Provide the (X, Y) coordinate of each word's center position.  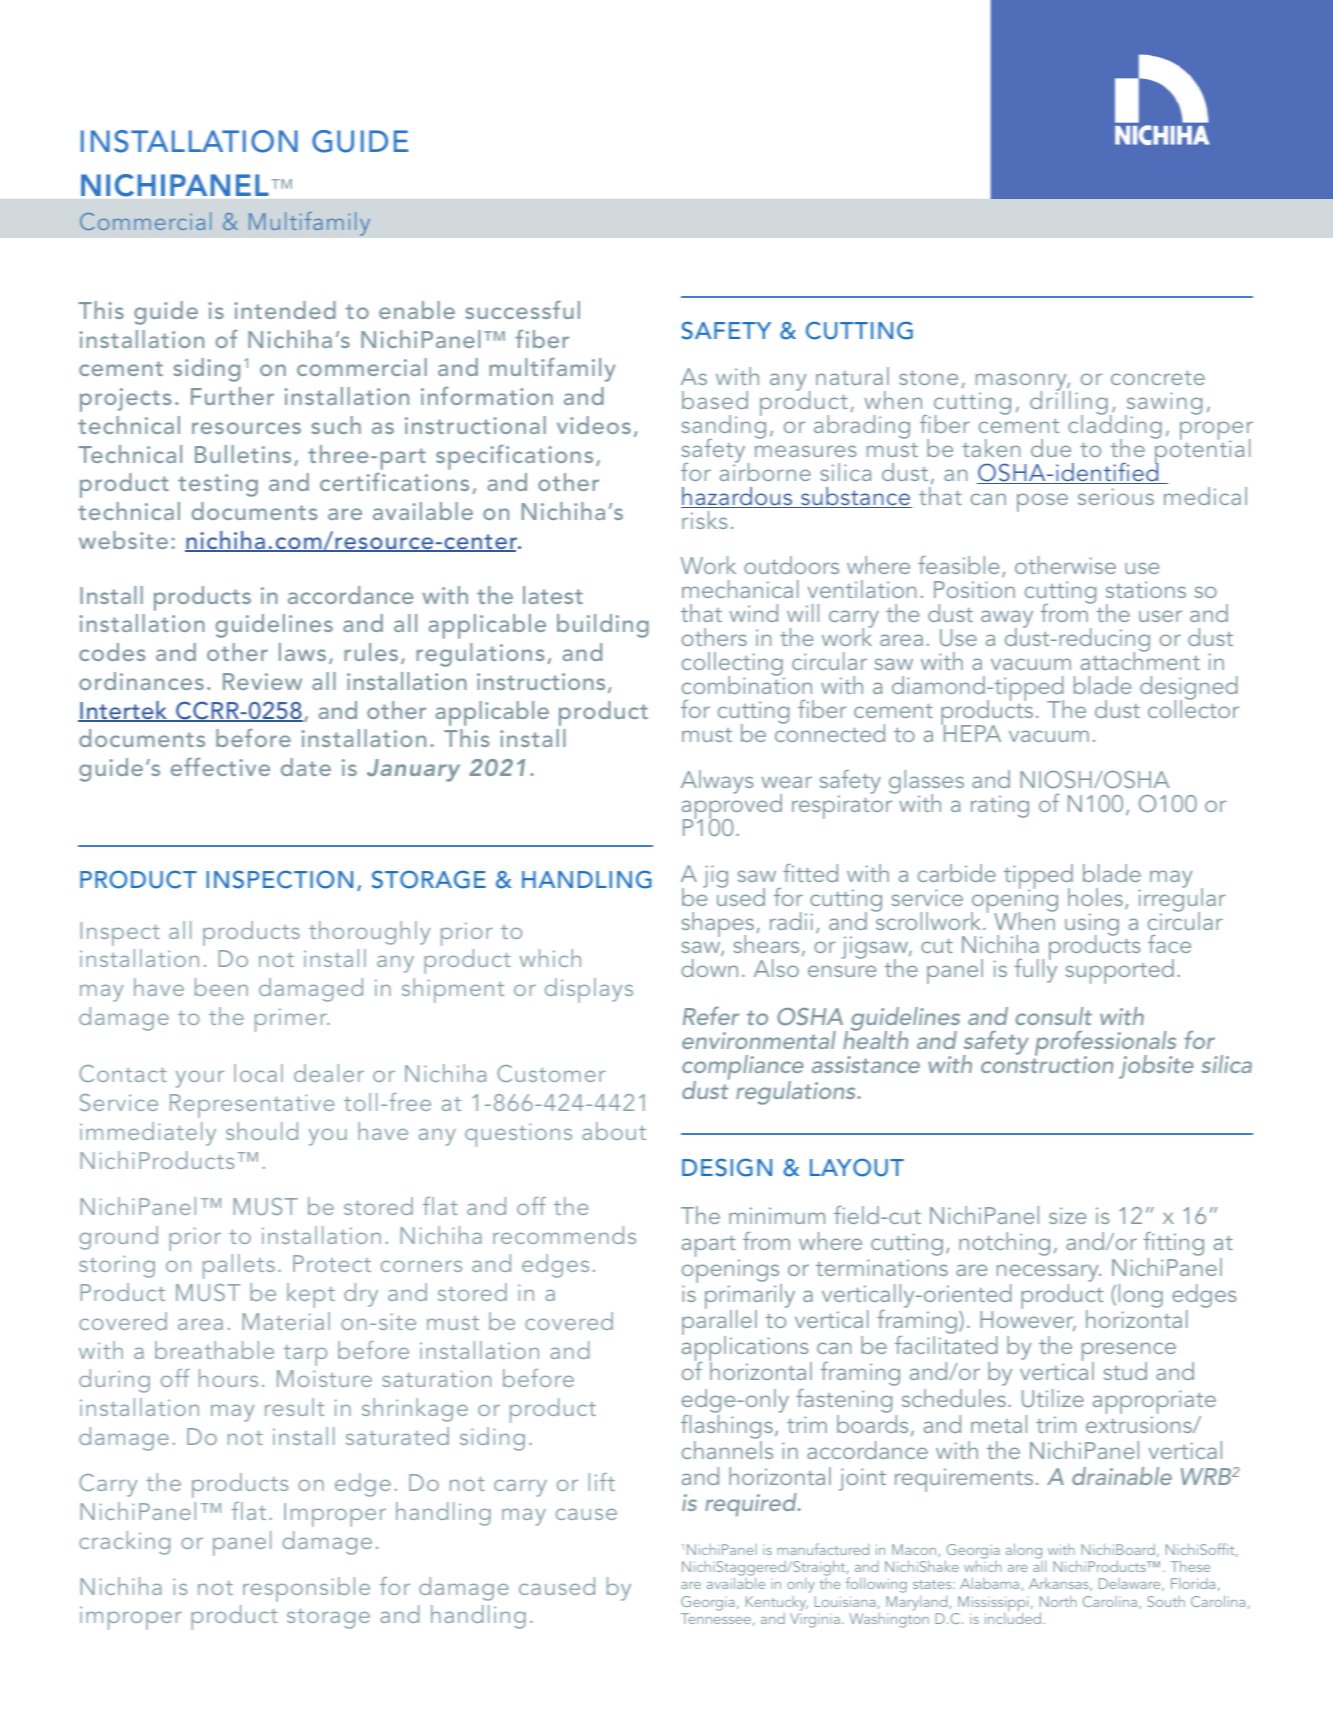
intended (285, 310)
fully (1036, 970)
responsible (306, 1589)
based (715, 400)
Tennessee (716, 1618)
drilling (1069, 403)
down (709, 968)
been (221, 987)
